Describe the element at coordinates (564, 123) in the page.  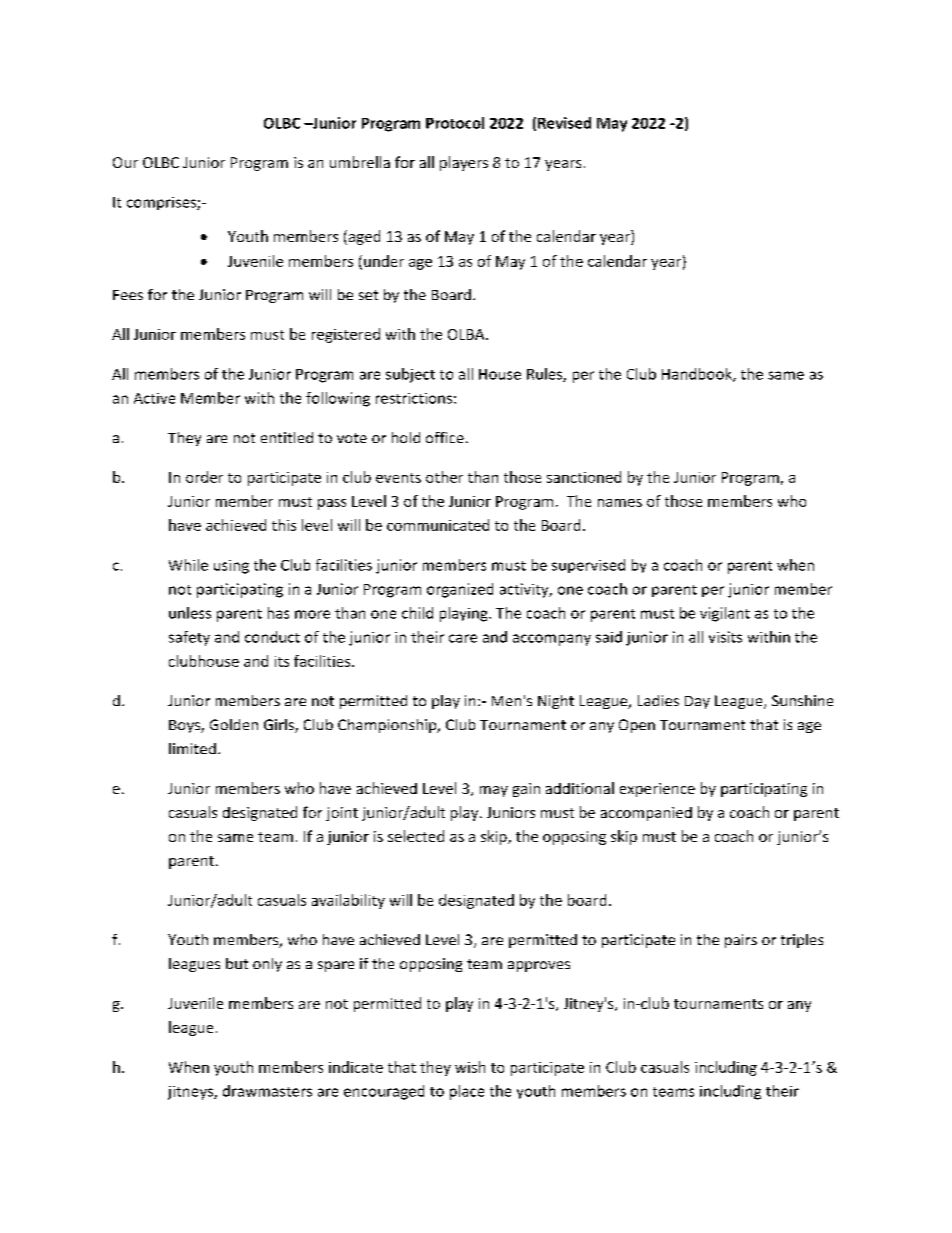
I see `Revised` at that location.
